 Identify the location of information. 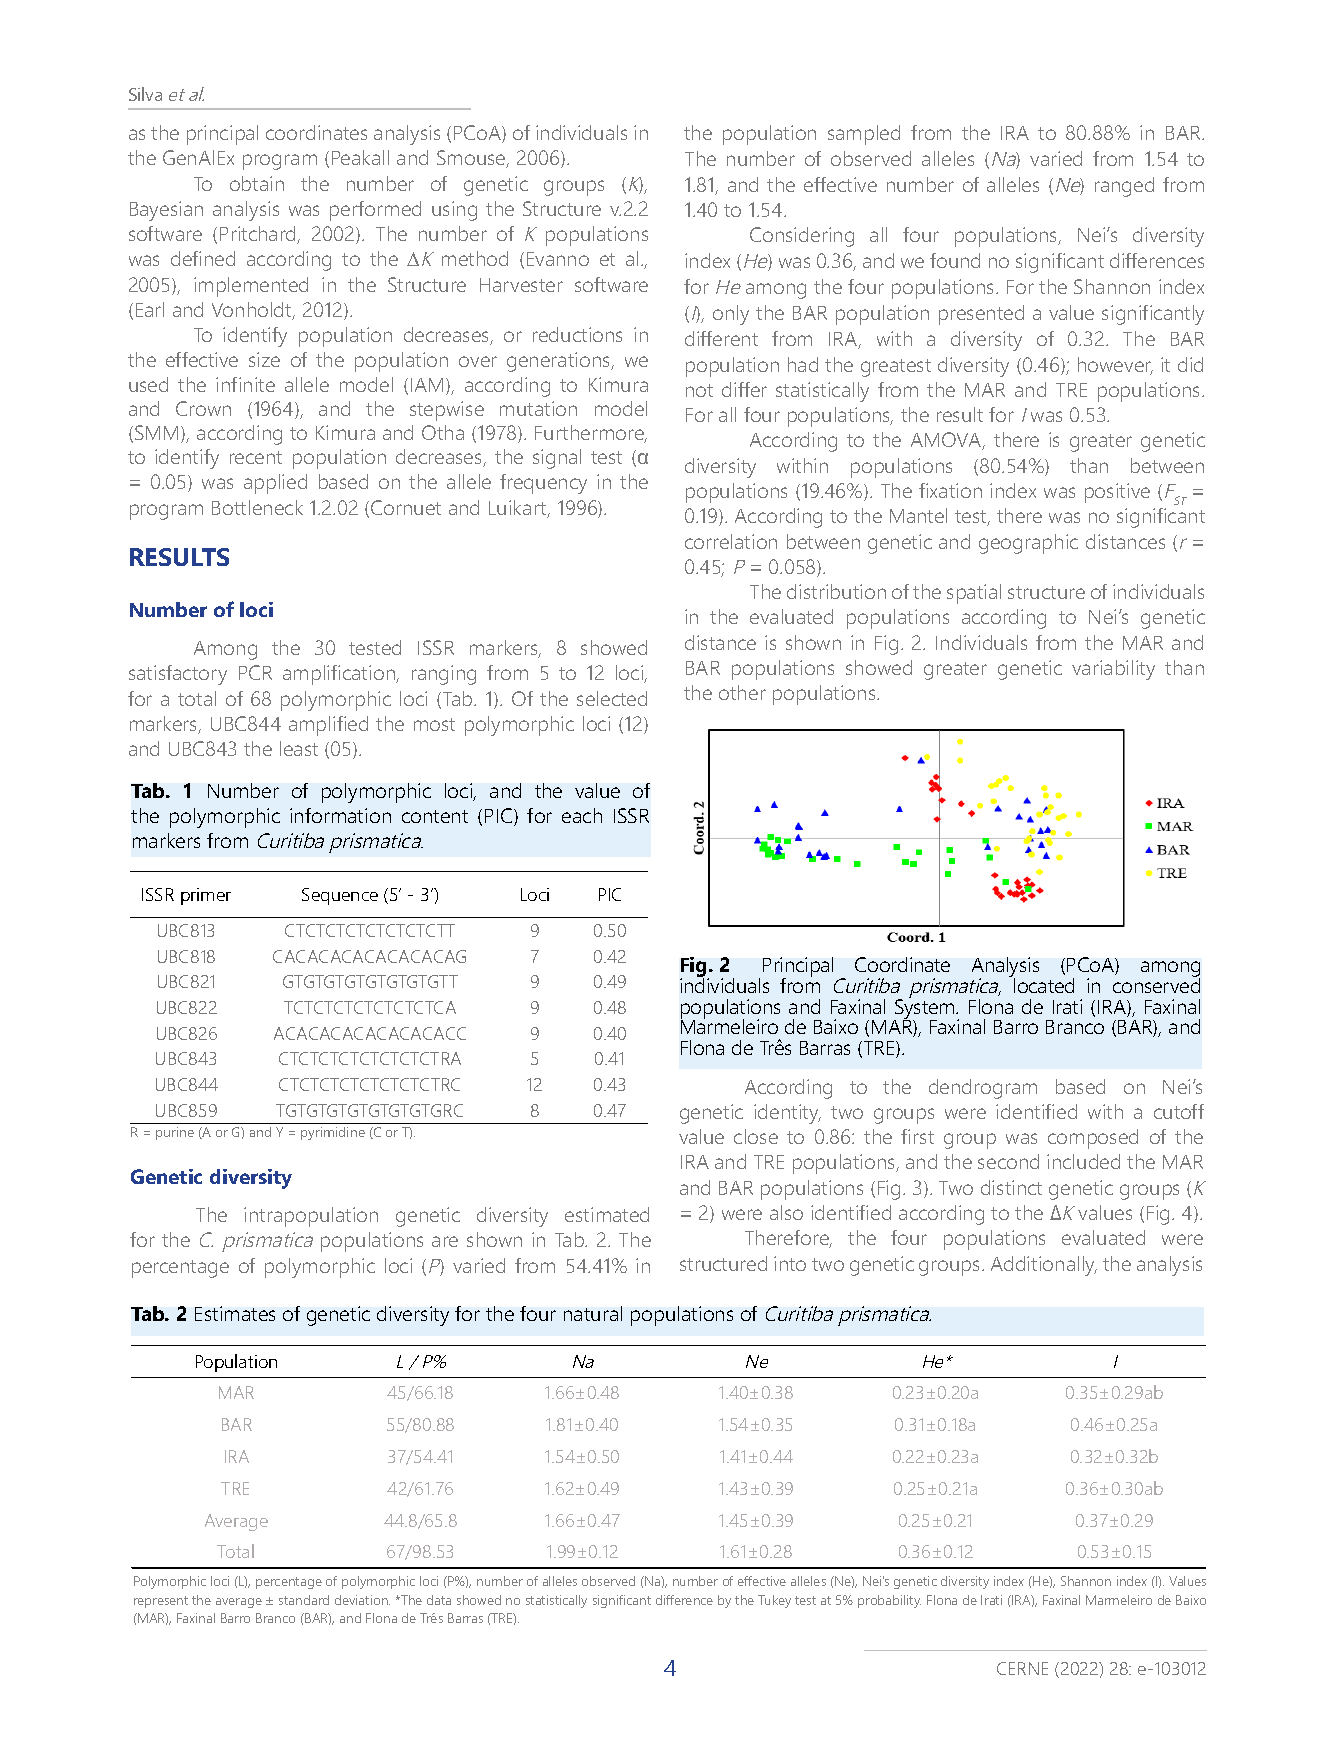
(340, 815).
